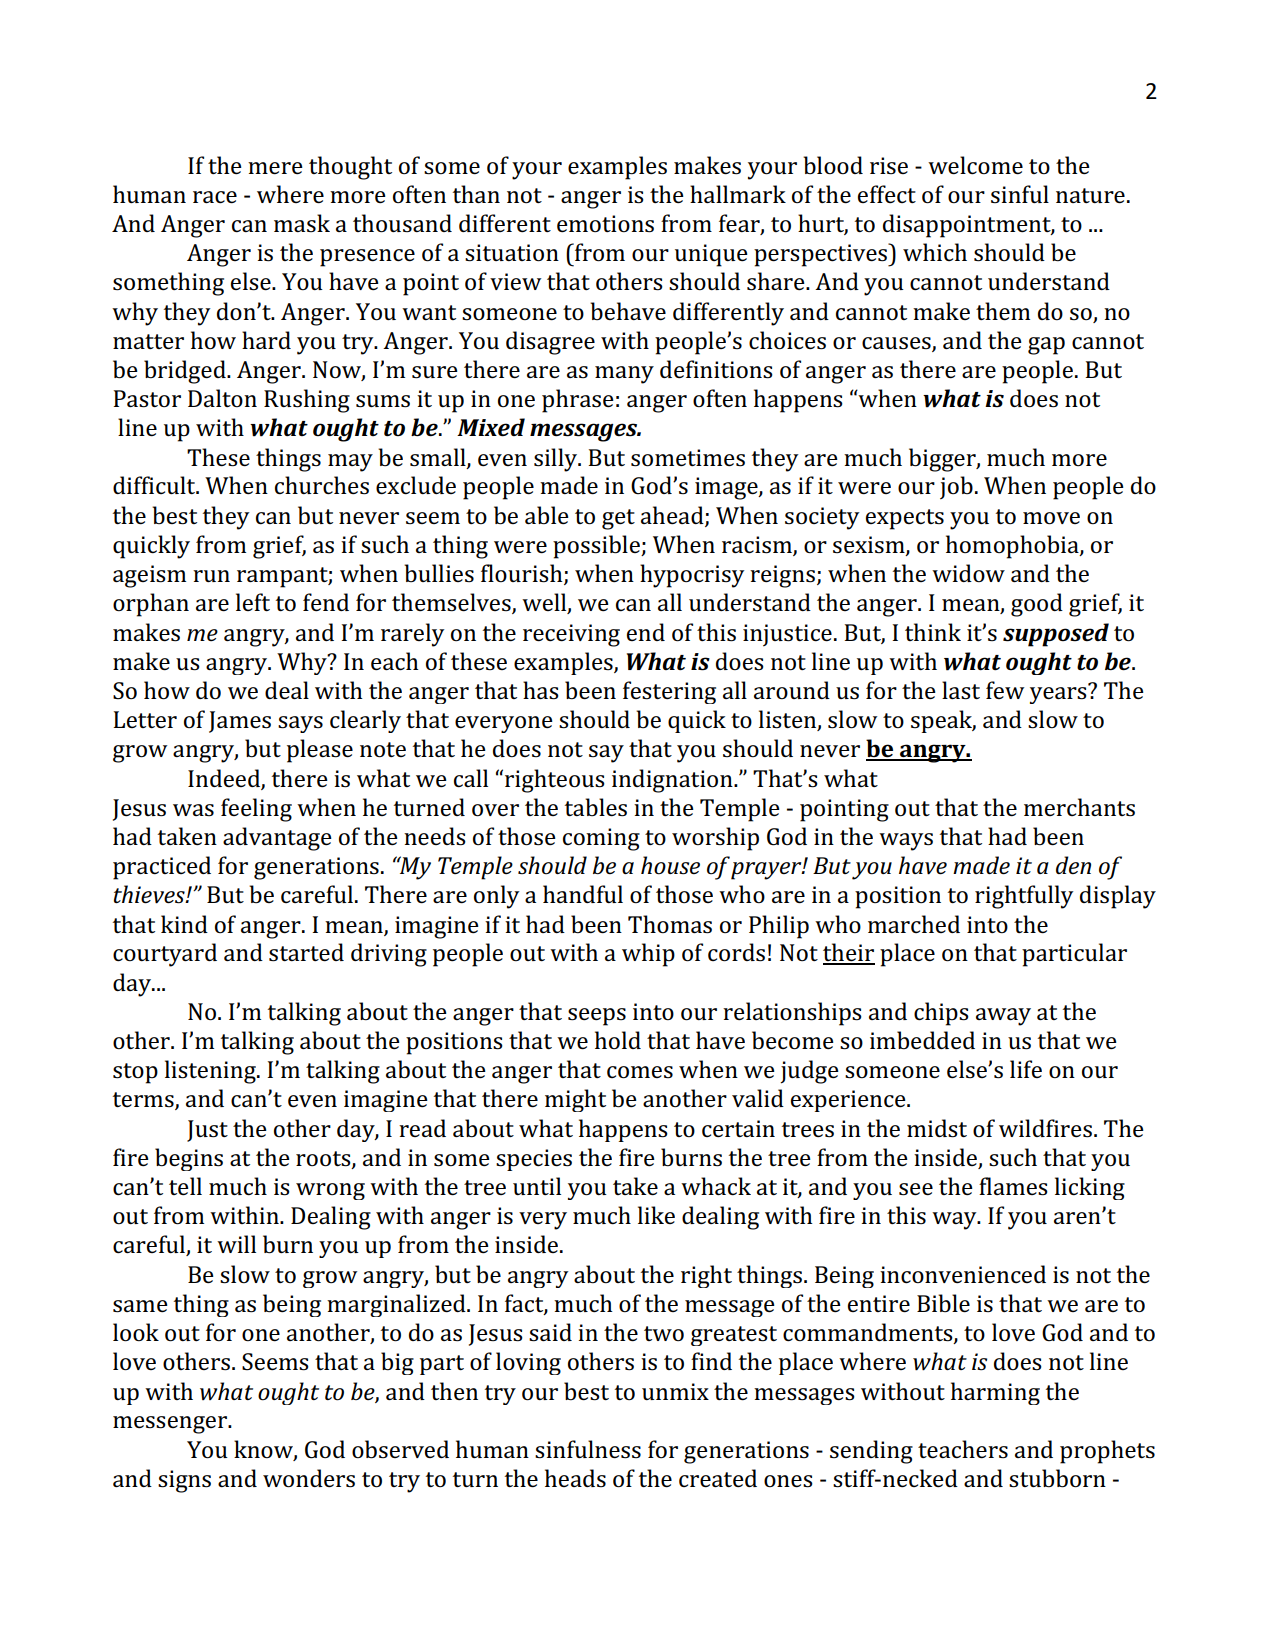 This screenshot has height=1643, width=1269. What do you see at coordinates (215, 197) in the screenshot?
I see `race` at bounding box center [215, 197].
